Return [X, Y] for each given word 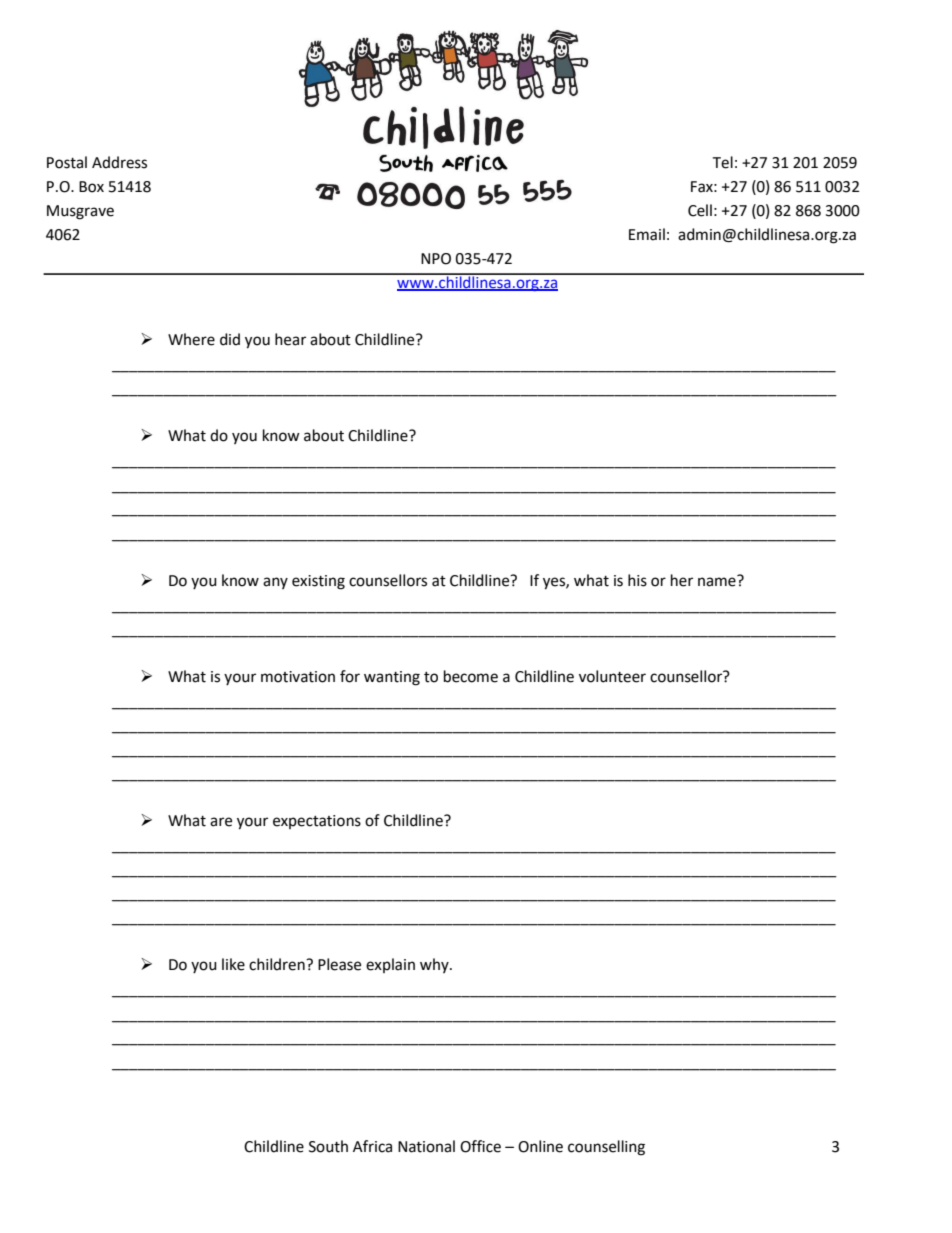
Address [119, 162]
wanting [392, 678]
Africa [372, 1146]
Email [647, 234]
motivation [298, 677]
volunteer [612, 676]
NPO [436, 259]
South [328, 1146]
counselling [606, 1148]
